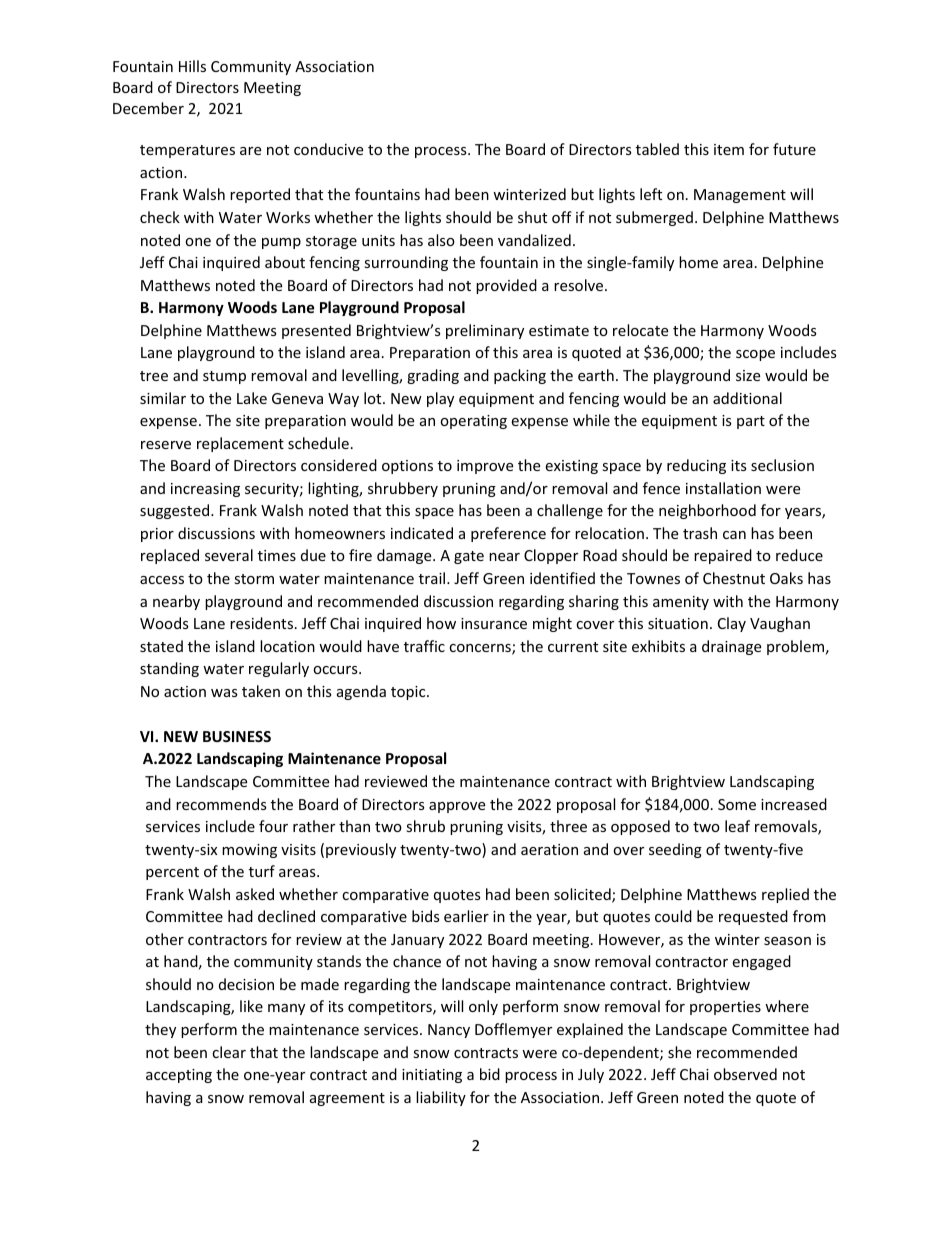 This screenshot has height=1233, width=952. I want to click on shut, so click(532, 217).
